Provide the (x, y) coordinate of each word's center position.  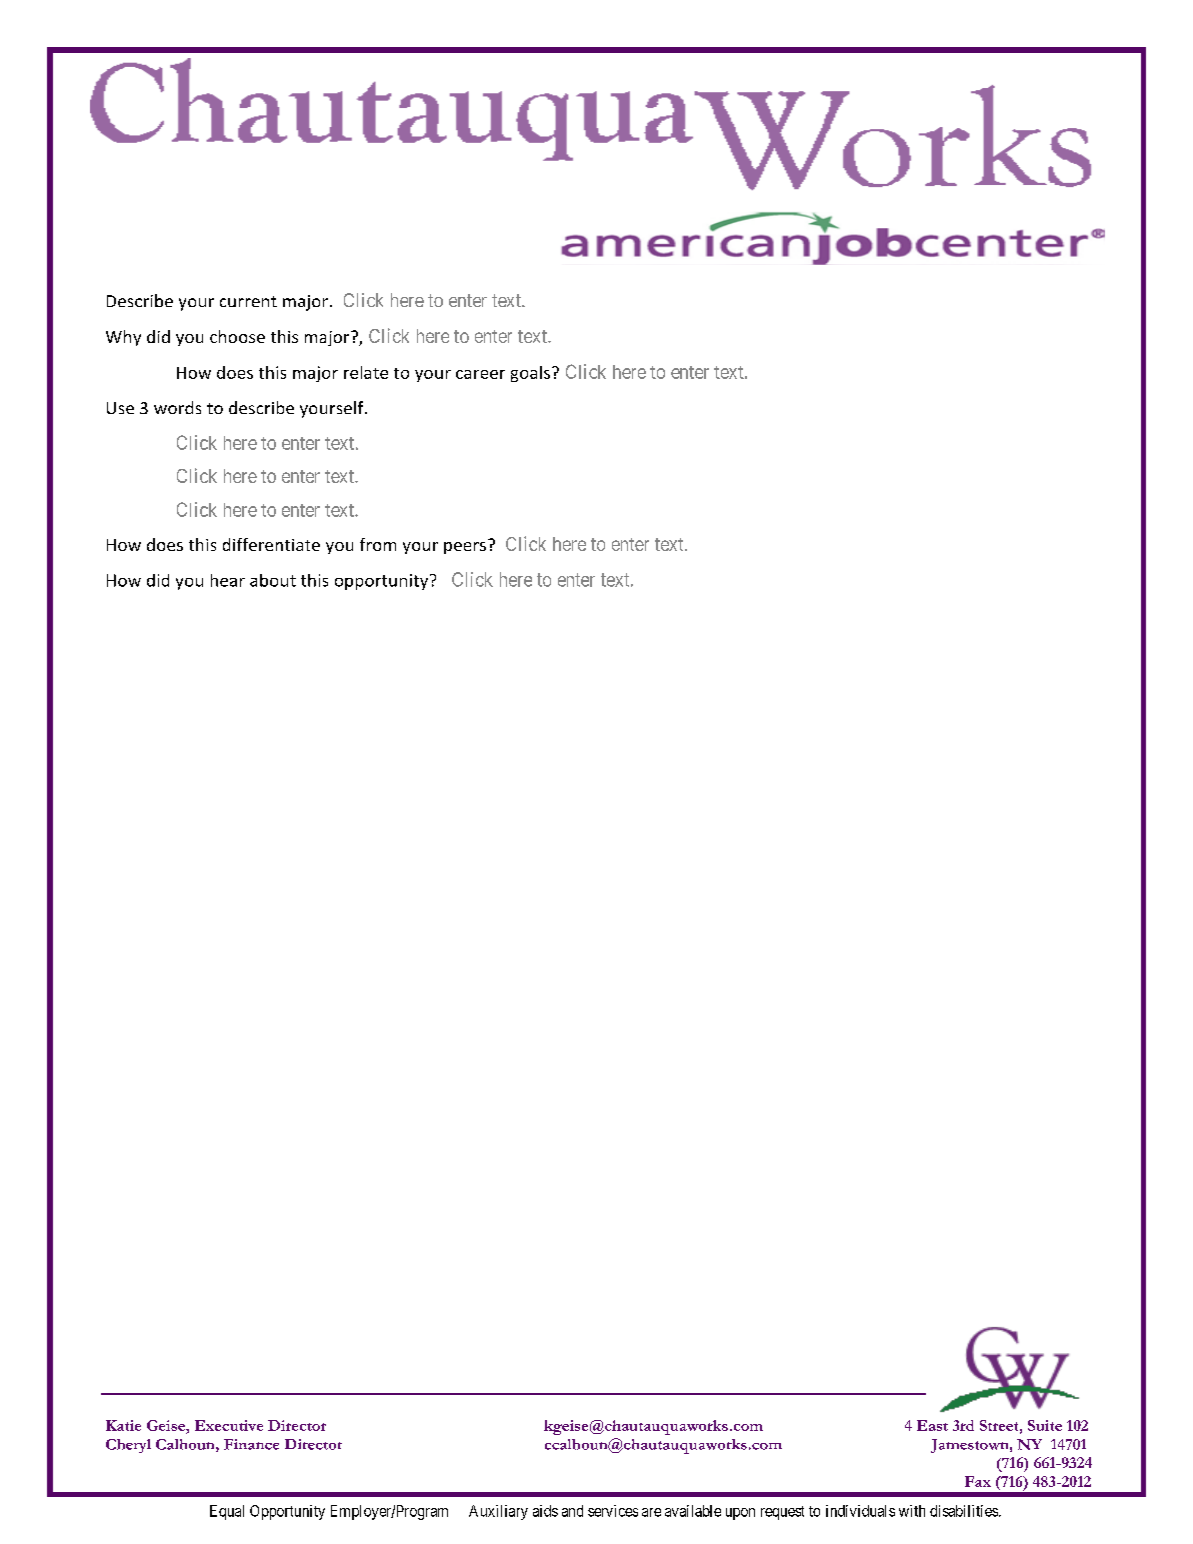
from (378, 544)
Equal (227, 1512)
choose (237, 336)
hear (228, 580)
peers (465, 548)
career (480, 374)
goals (532, 374)
